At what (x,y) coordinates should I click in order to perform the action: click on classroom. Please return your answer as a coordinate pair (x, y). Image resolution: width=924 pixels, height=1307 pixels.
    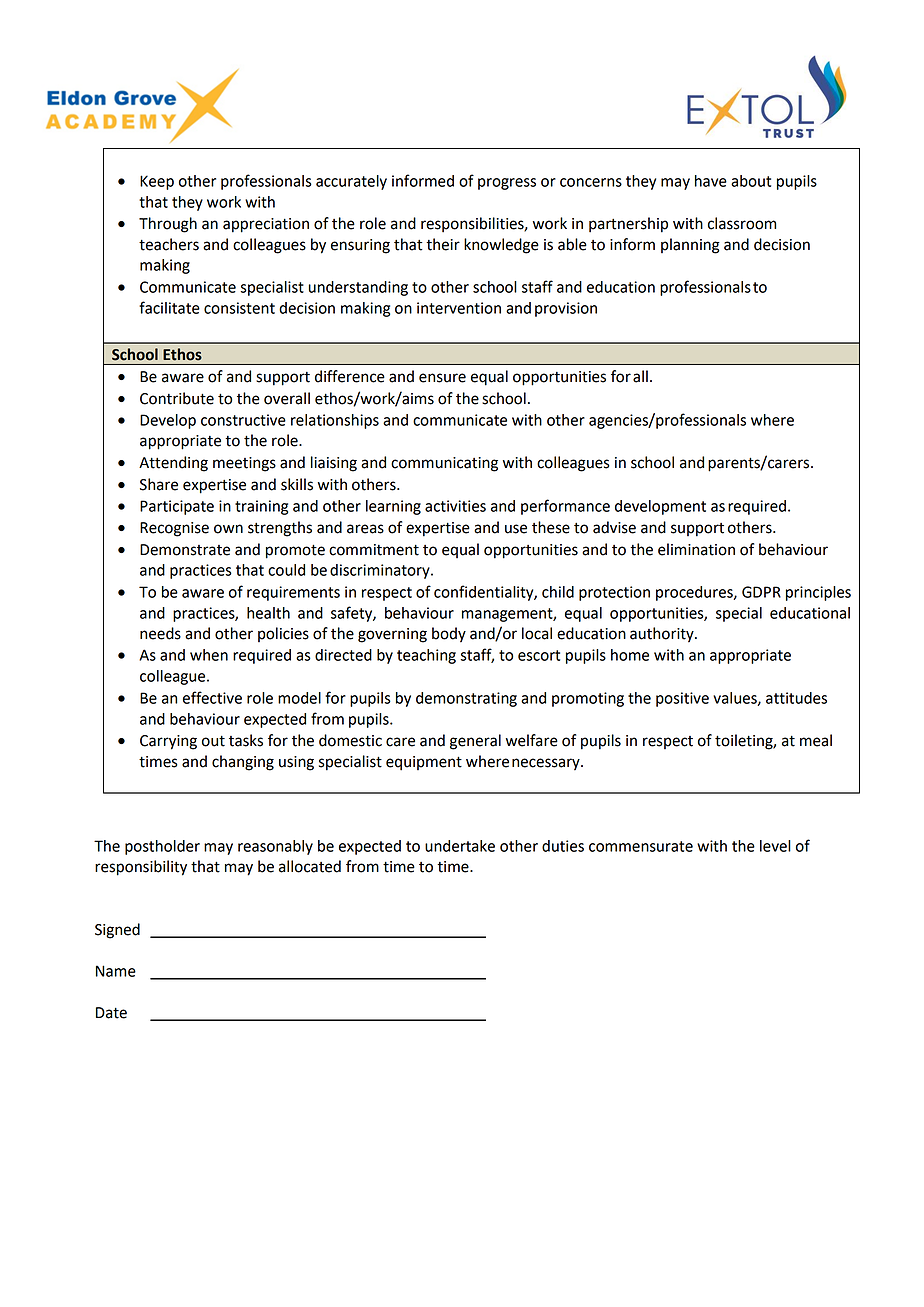
    Looking at the image, I should click on (742, 223).
